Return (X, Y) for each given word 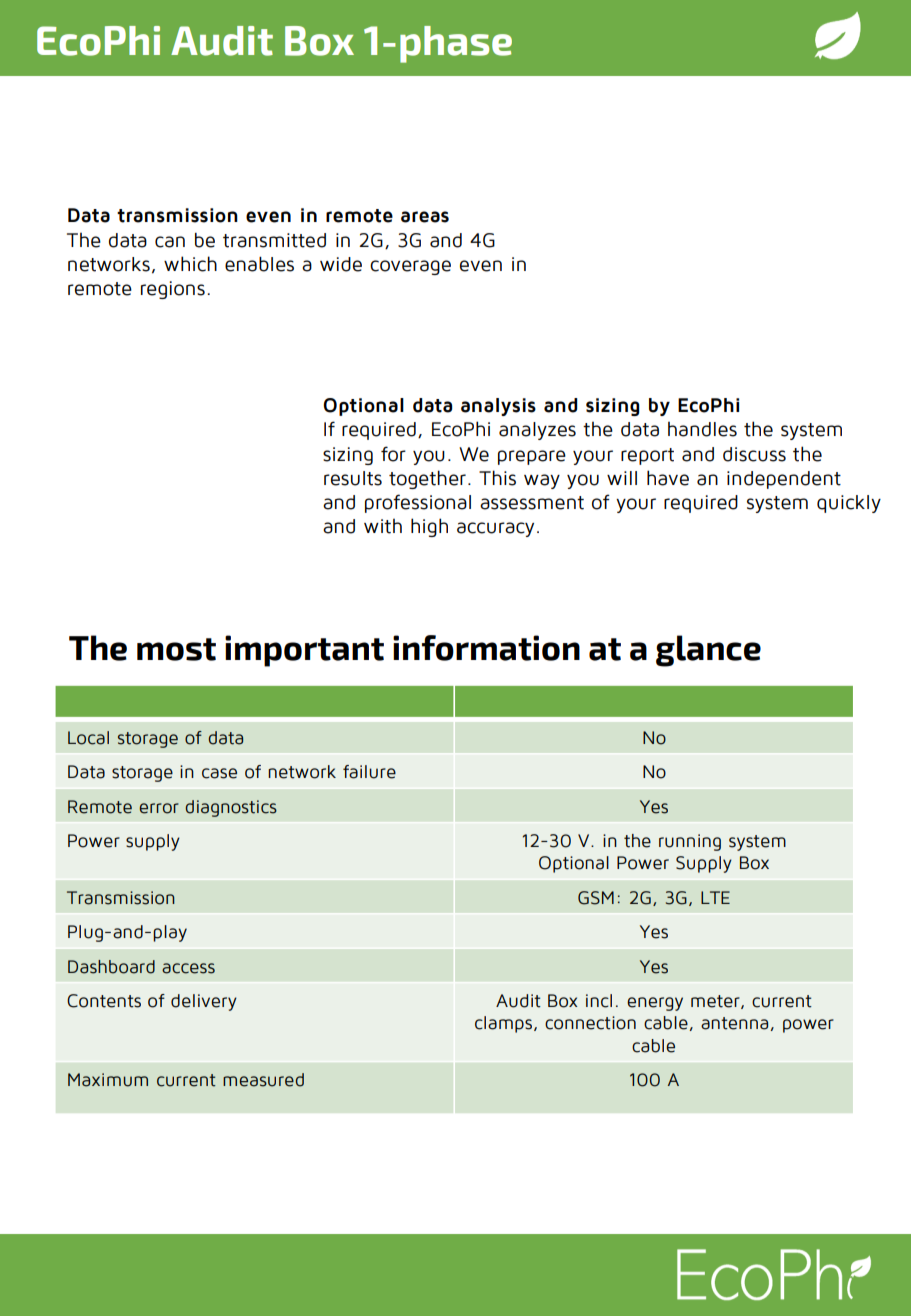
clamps (505, 1024)
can (170, 242)
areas (425, 217)
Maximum (108, 1080)
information (486, 648)
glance (708, 651)
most (176, 649)
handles (702, 429)
